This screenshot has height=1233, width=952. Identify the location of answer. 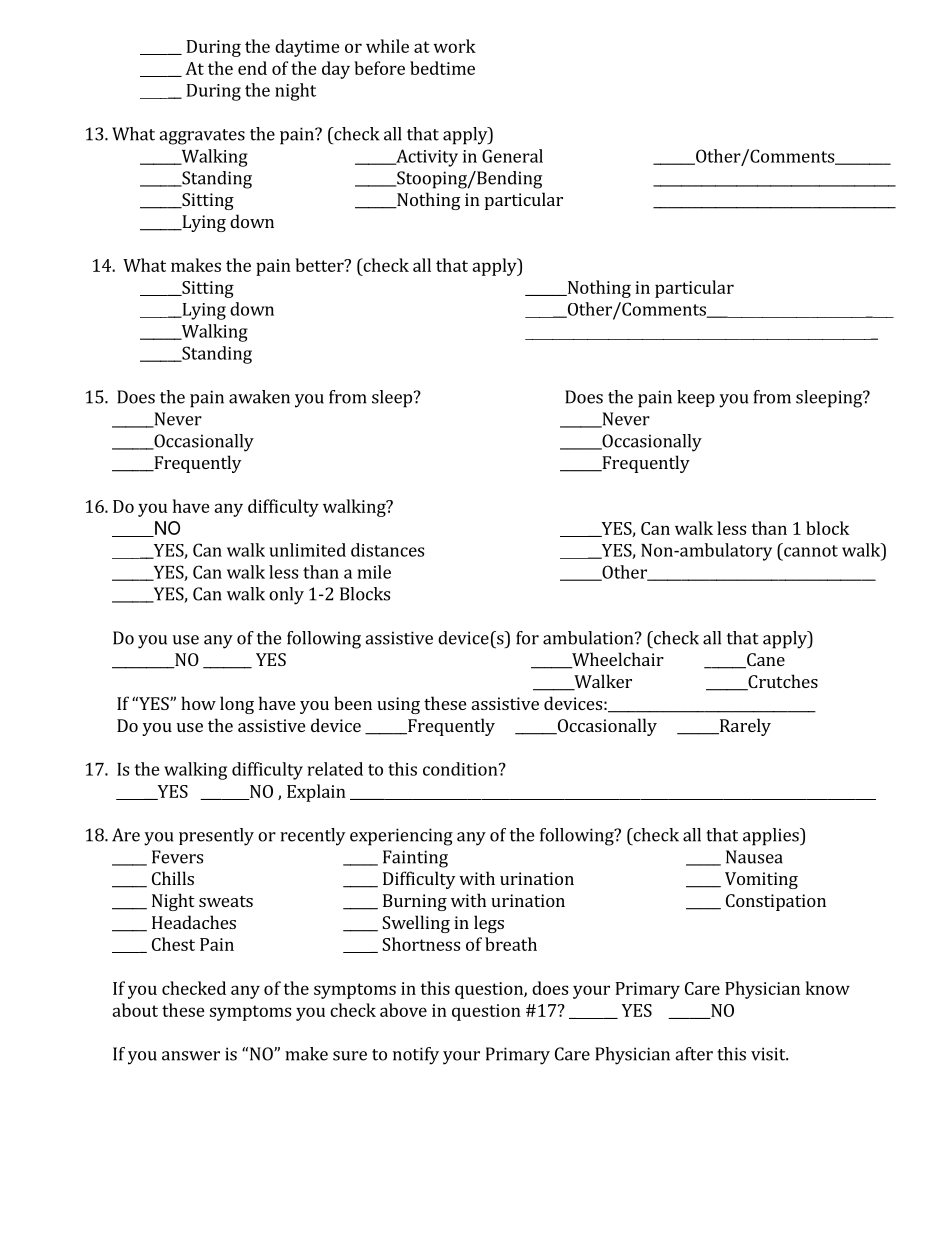
(191, 1056).
